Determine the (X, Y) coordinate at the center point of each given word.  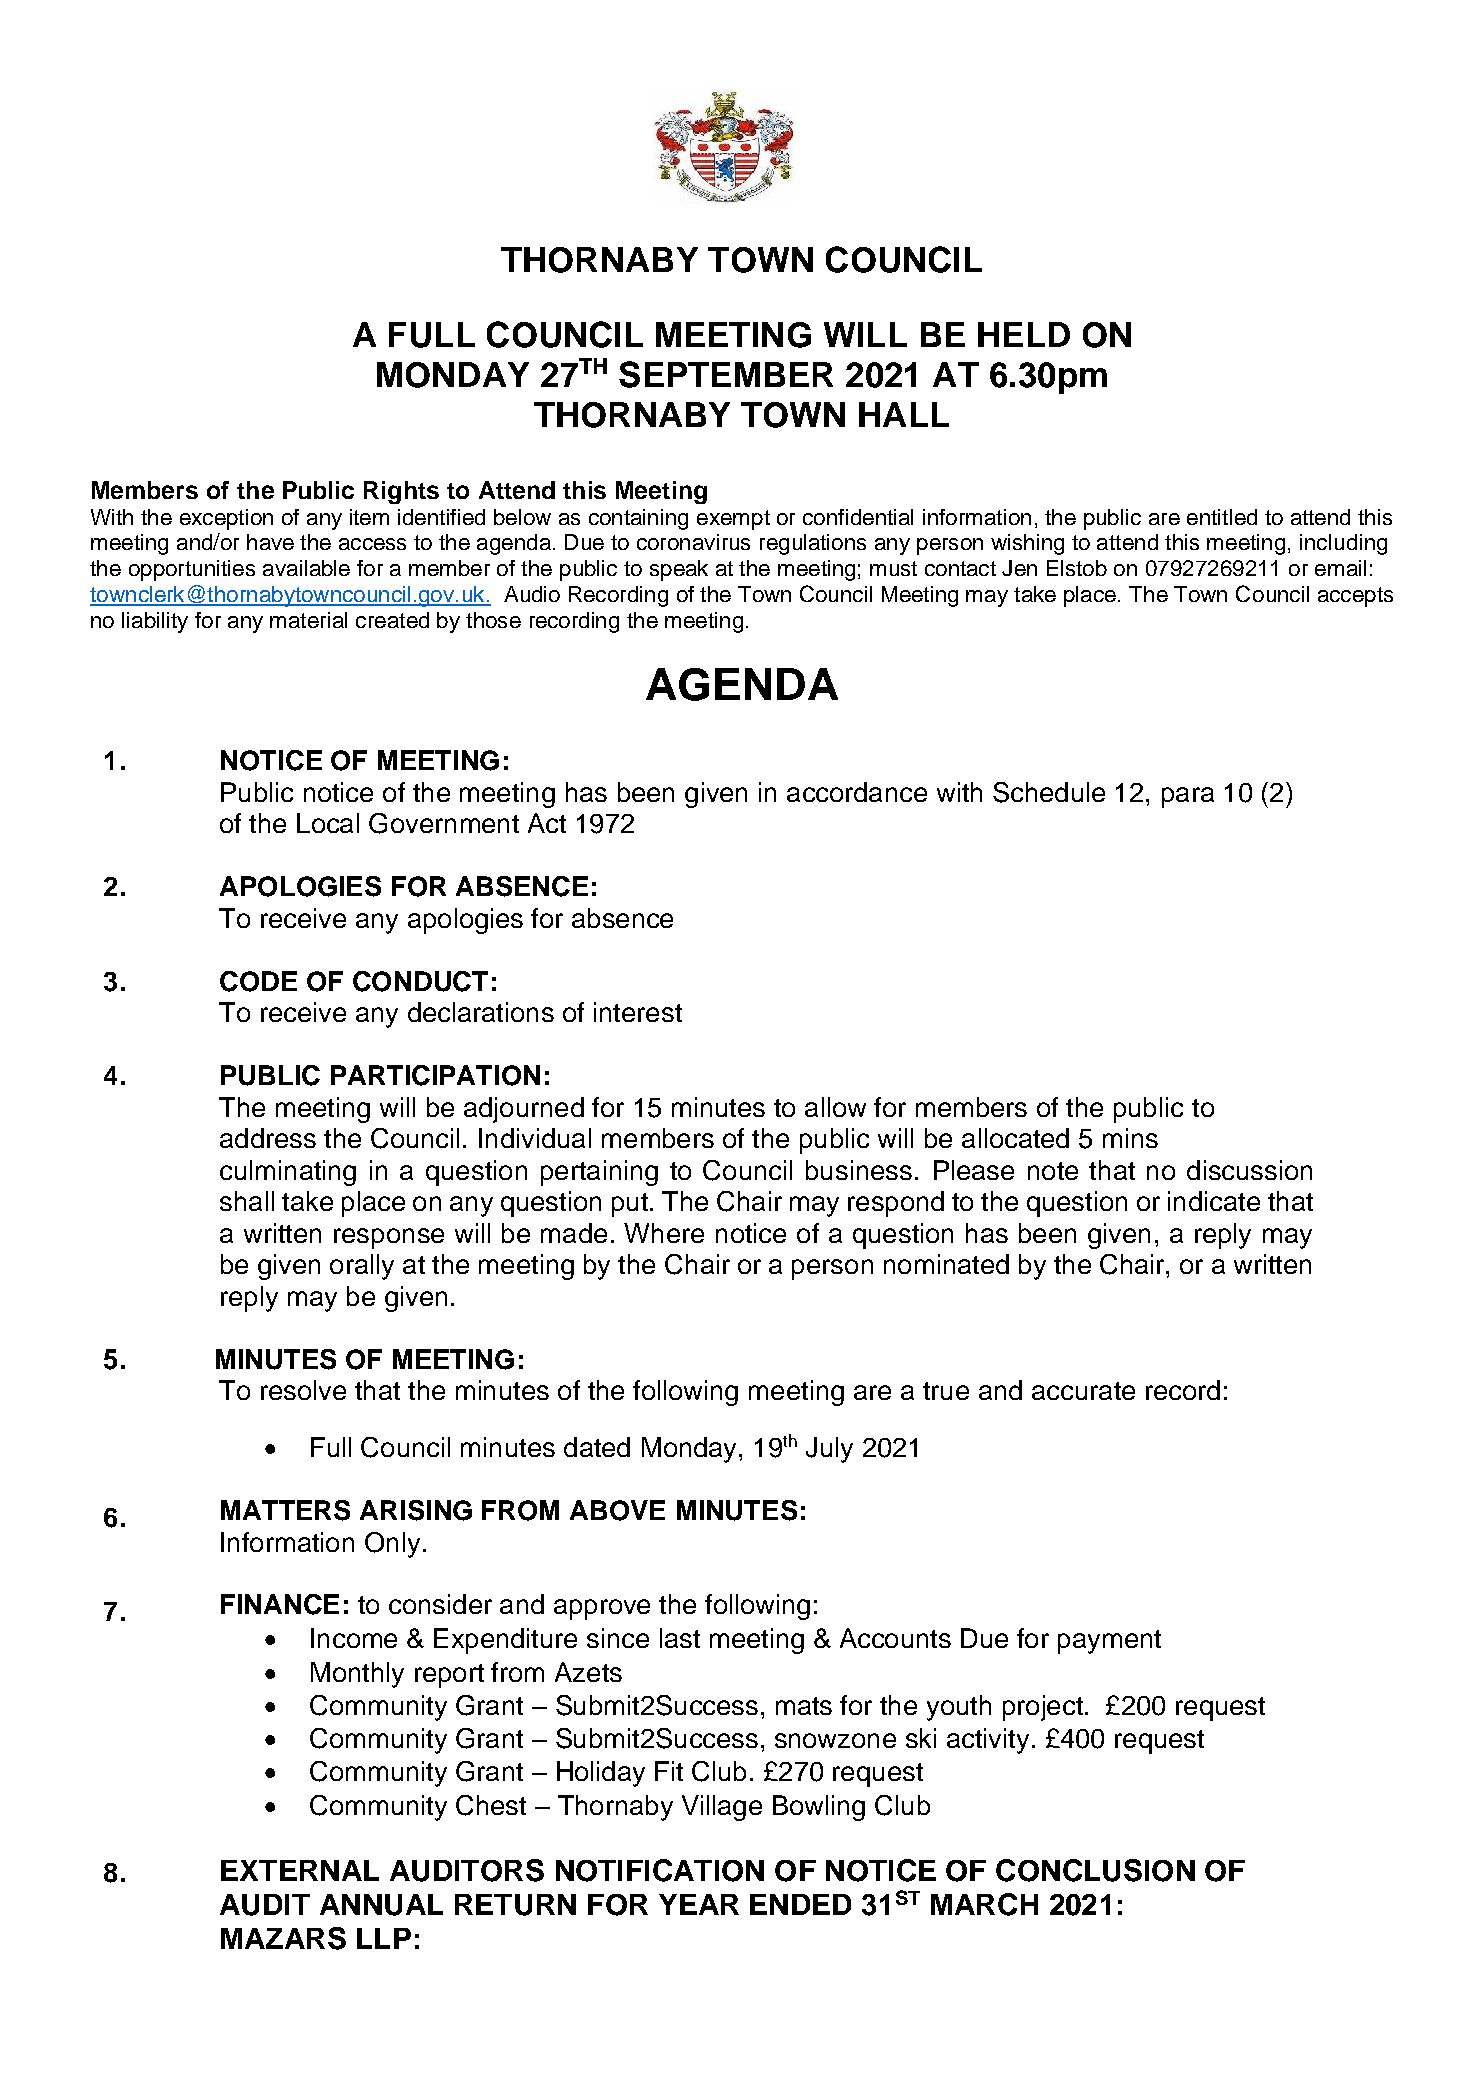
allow (835, 1107)
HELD (1024, 334)
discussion (1249, 1170)
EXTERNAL (300, 1870)
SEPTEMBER (726, 374)
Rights (401, 492)
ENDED (800, 1904)
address (268, 1138)
